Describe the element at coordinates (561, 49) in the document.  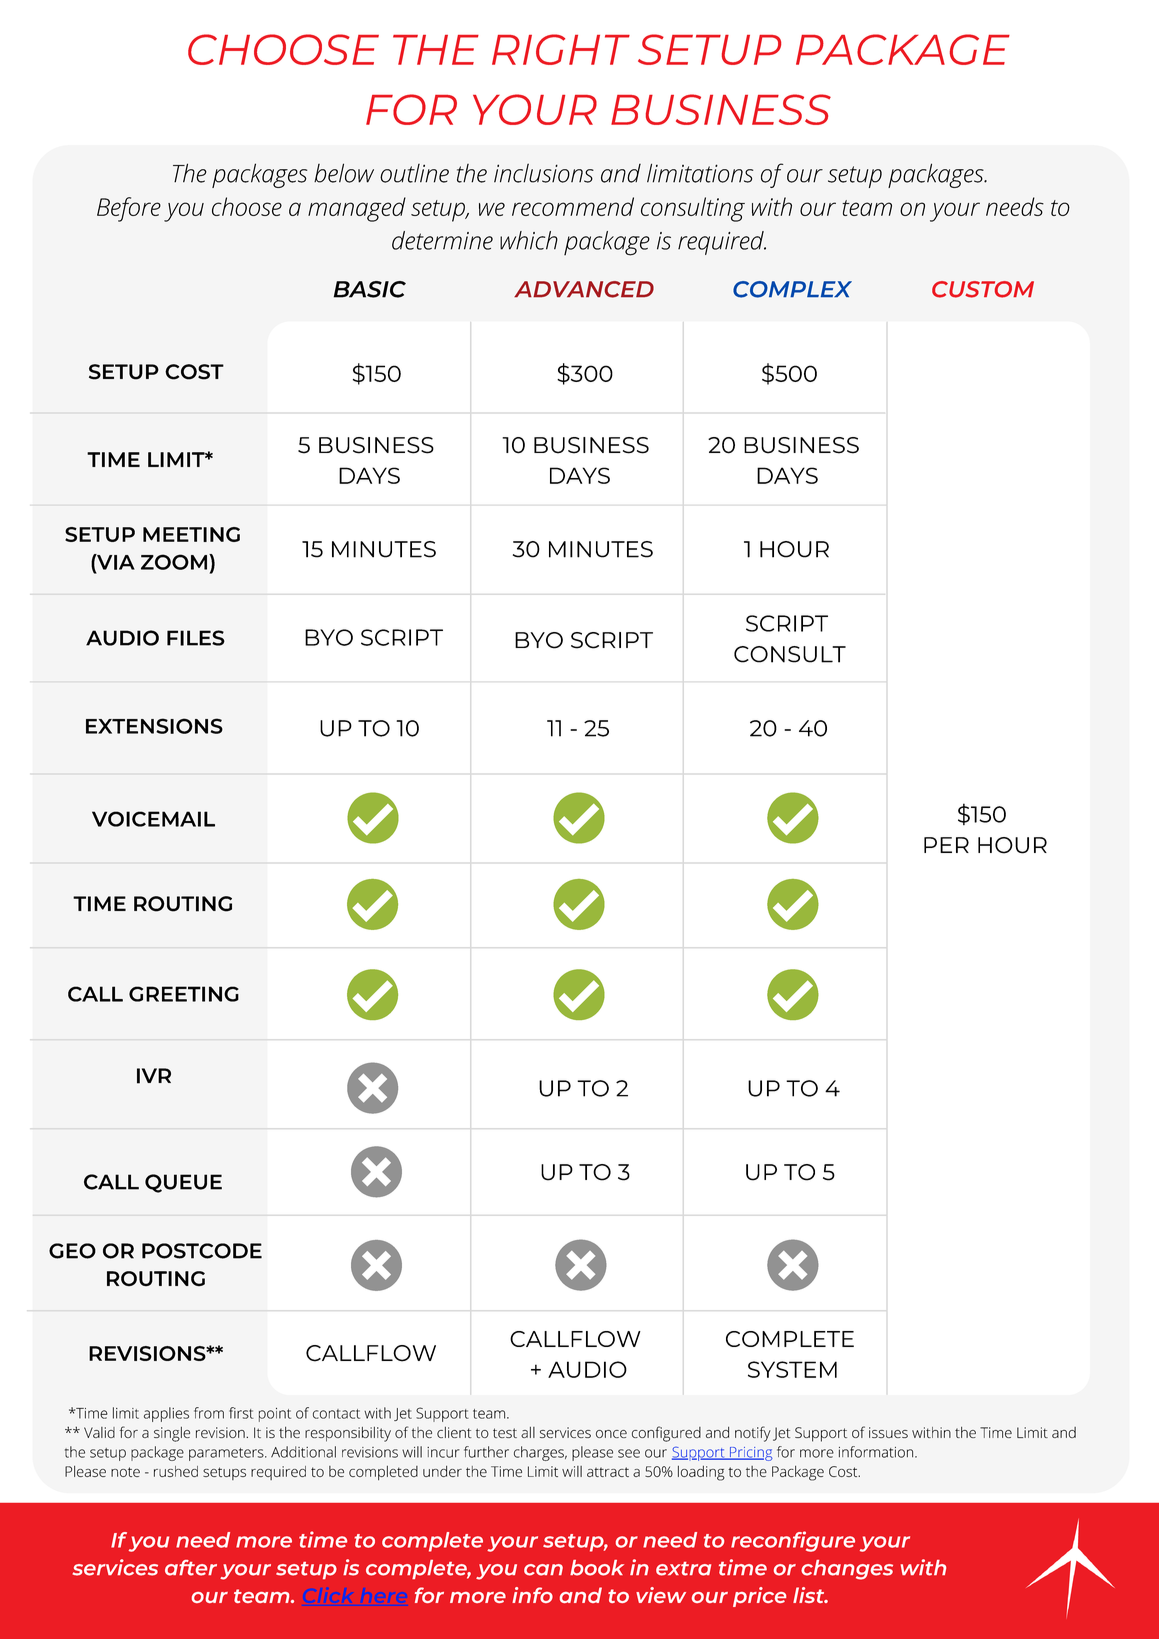
I see `RIGHT` at that location.
